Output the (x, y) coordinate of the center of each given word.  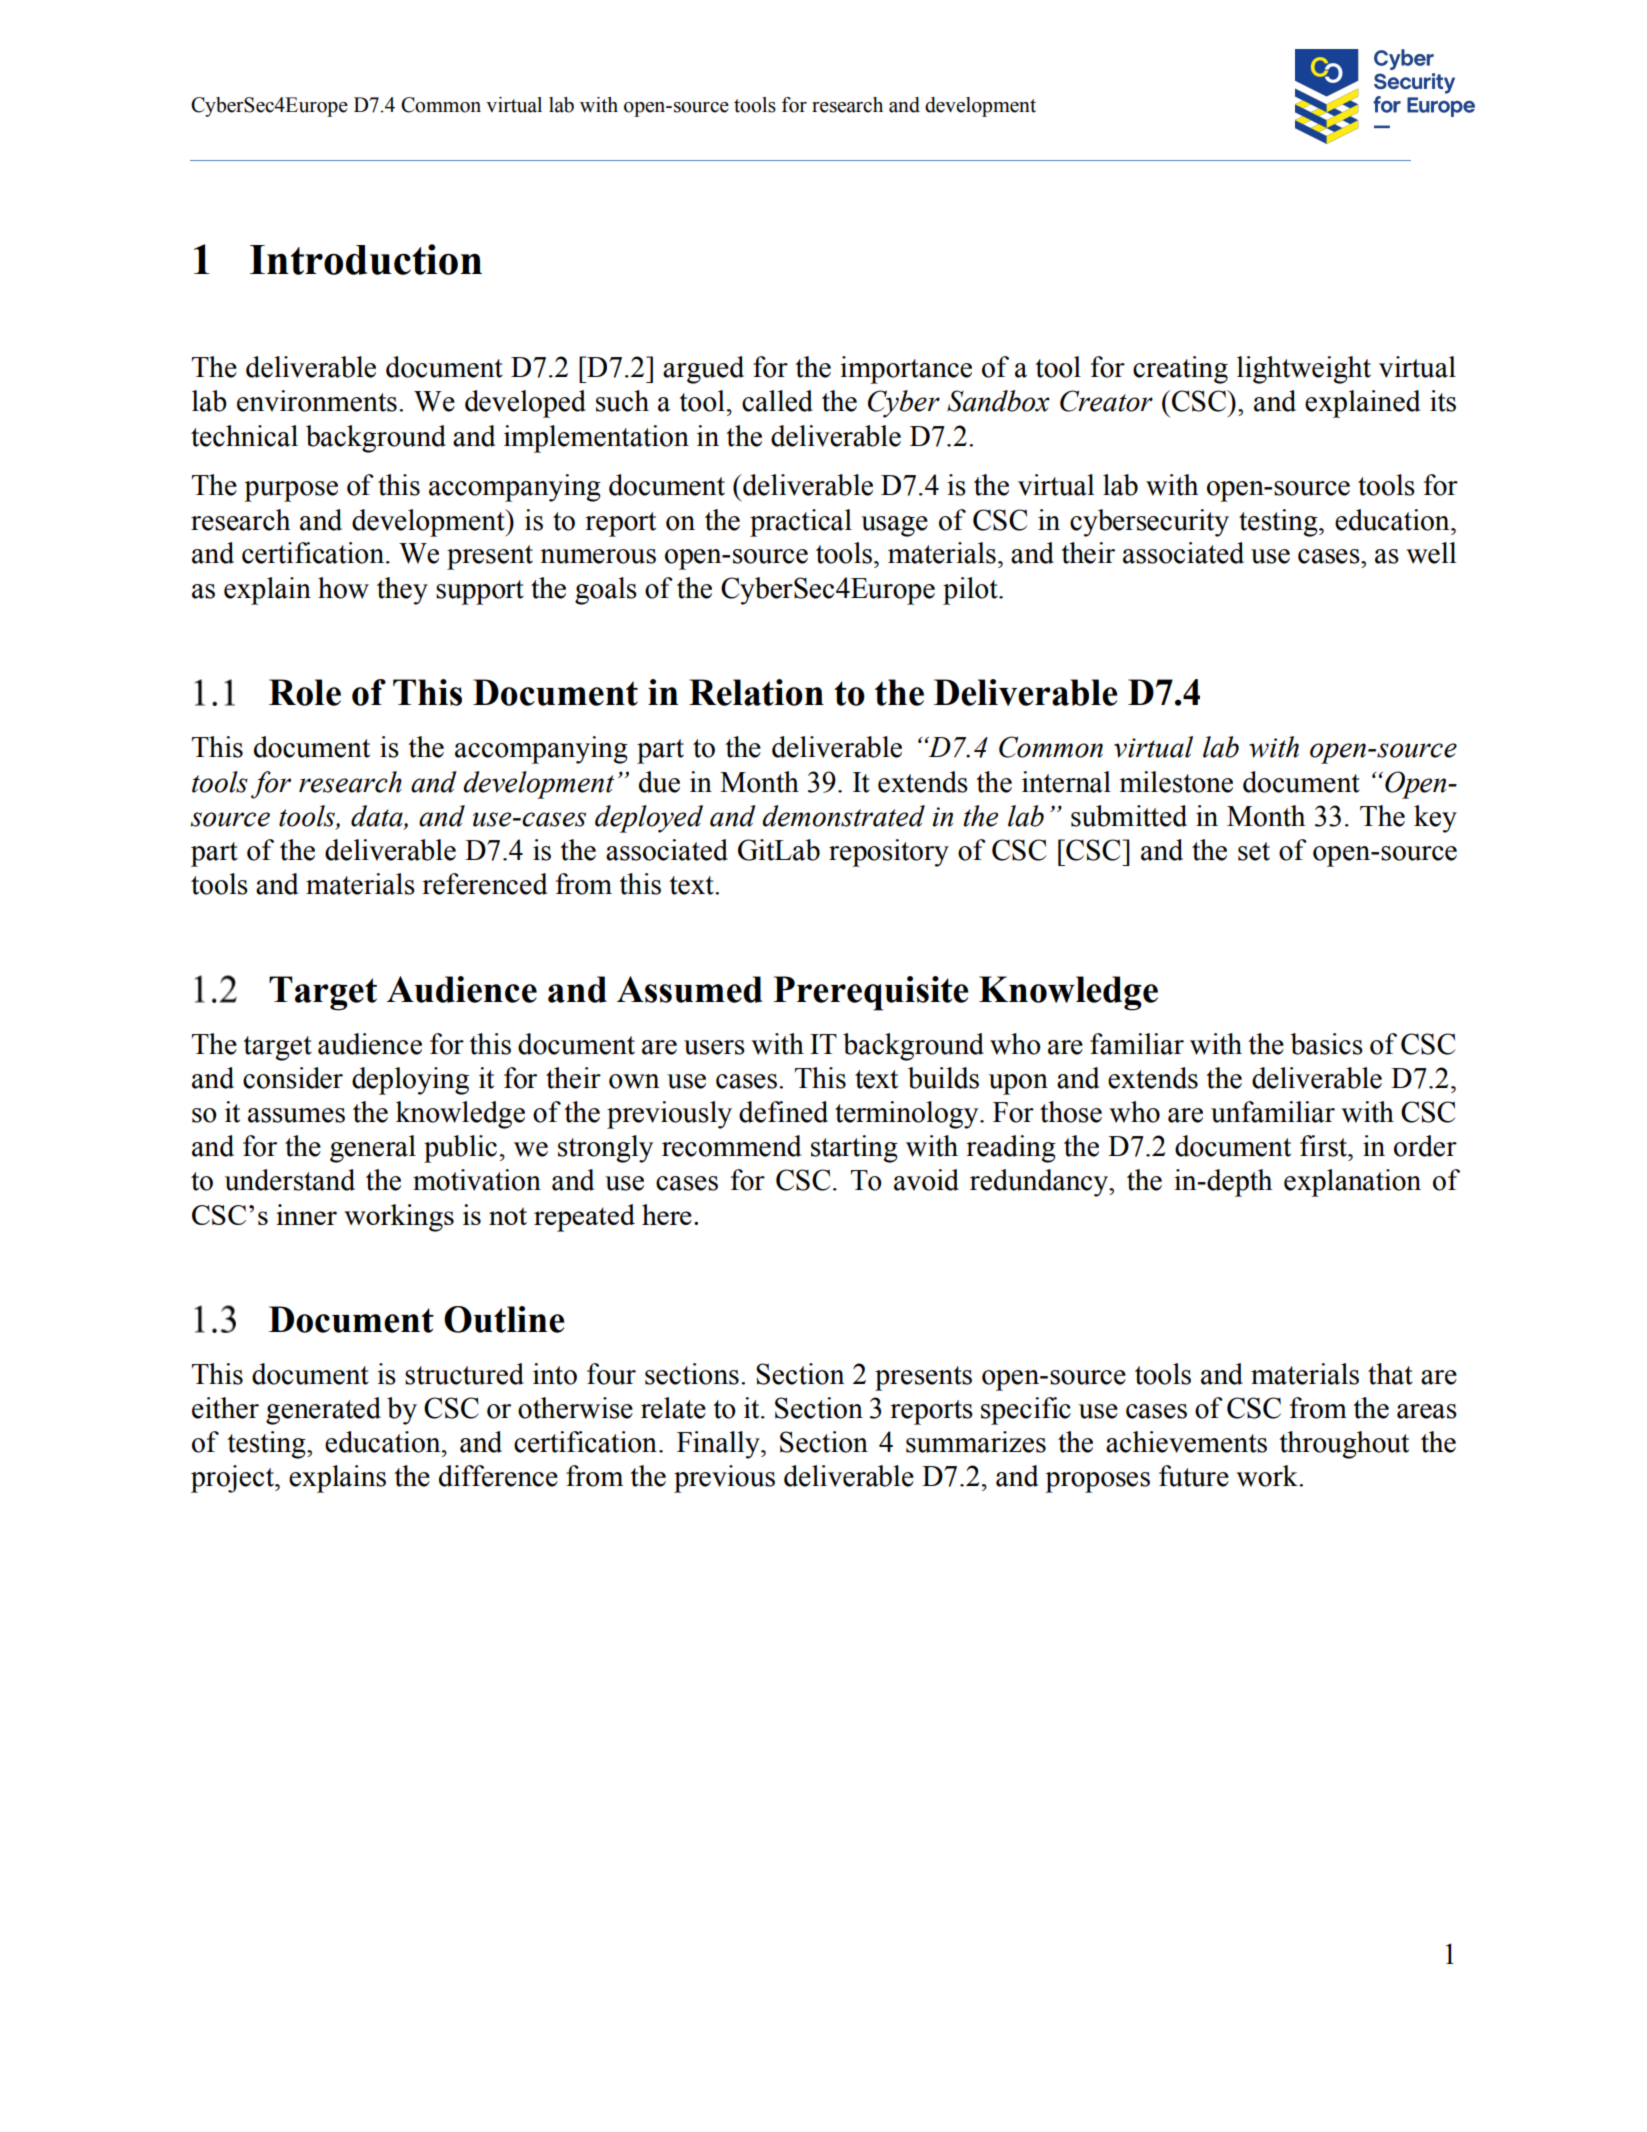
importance (906, 370)
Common (441, 105)
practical (801, 523)
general (373, 1149)
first (1325, 1146)
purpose (291, 491)
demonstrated (843, 816)
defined (783, 1112)
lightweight (1304, 370)
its (1443, 401)
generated (323, 1411)
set (1254, 851)
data (378, 817)
